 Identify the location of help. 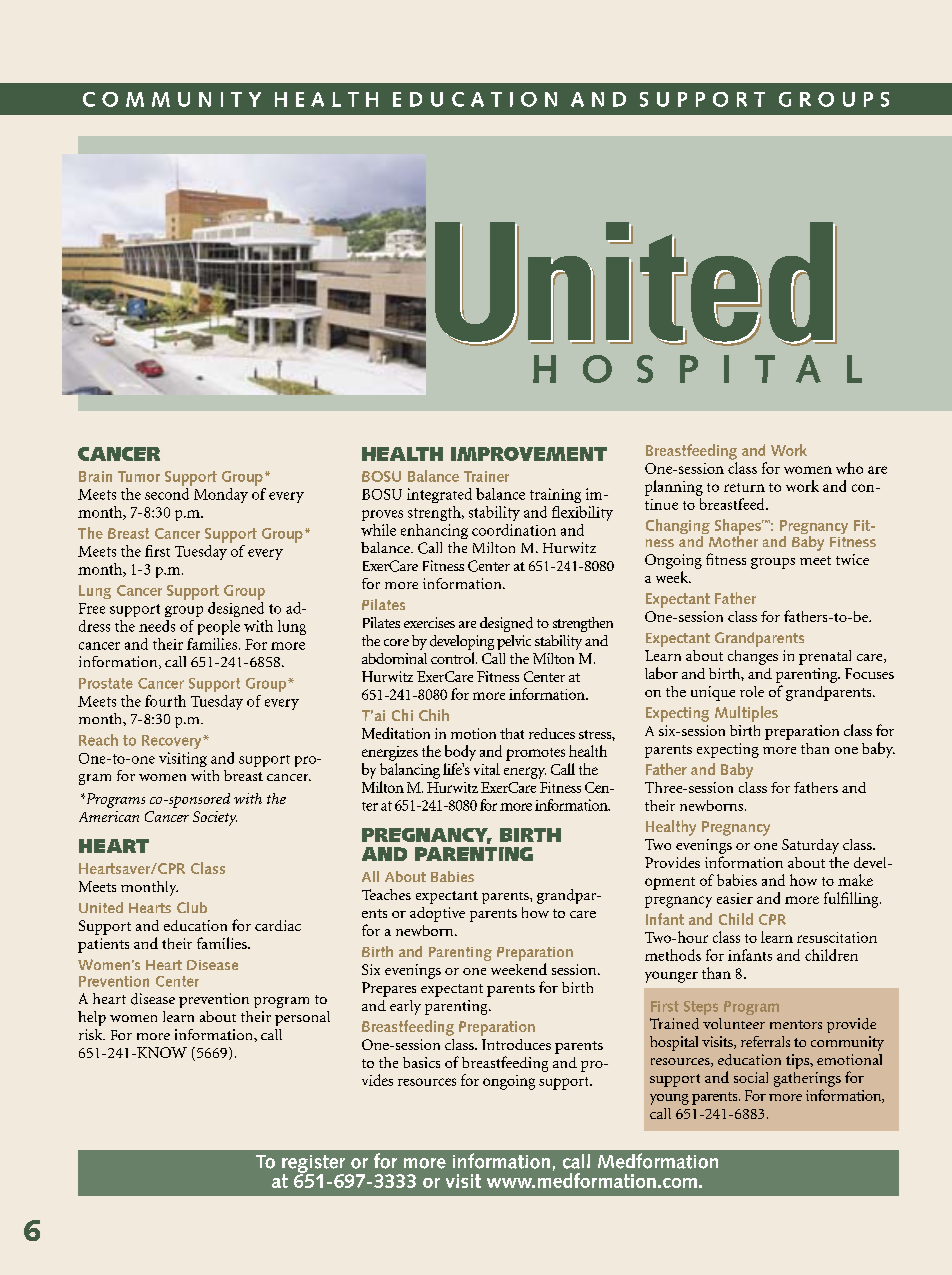
(92, 1018).
